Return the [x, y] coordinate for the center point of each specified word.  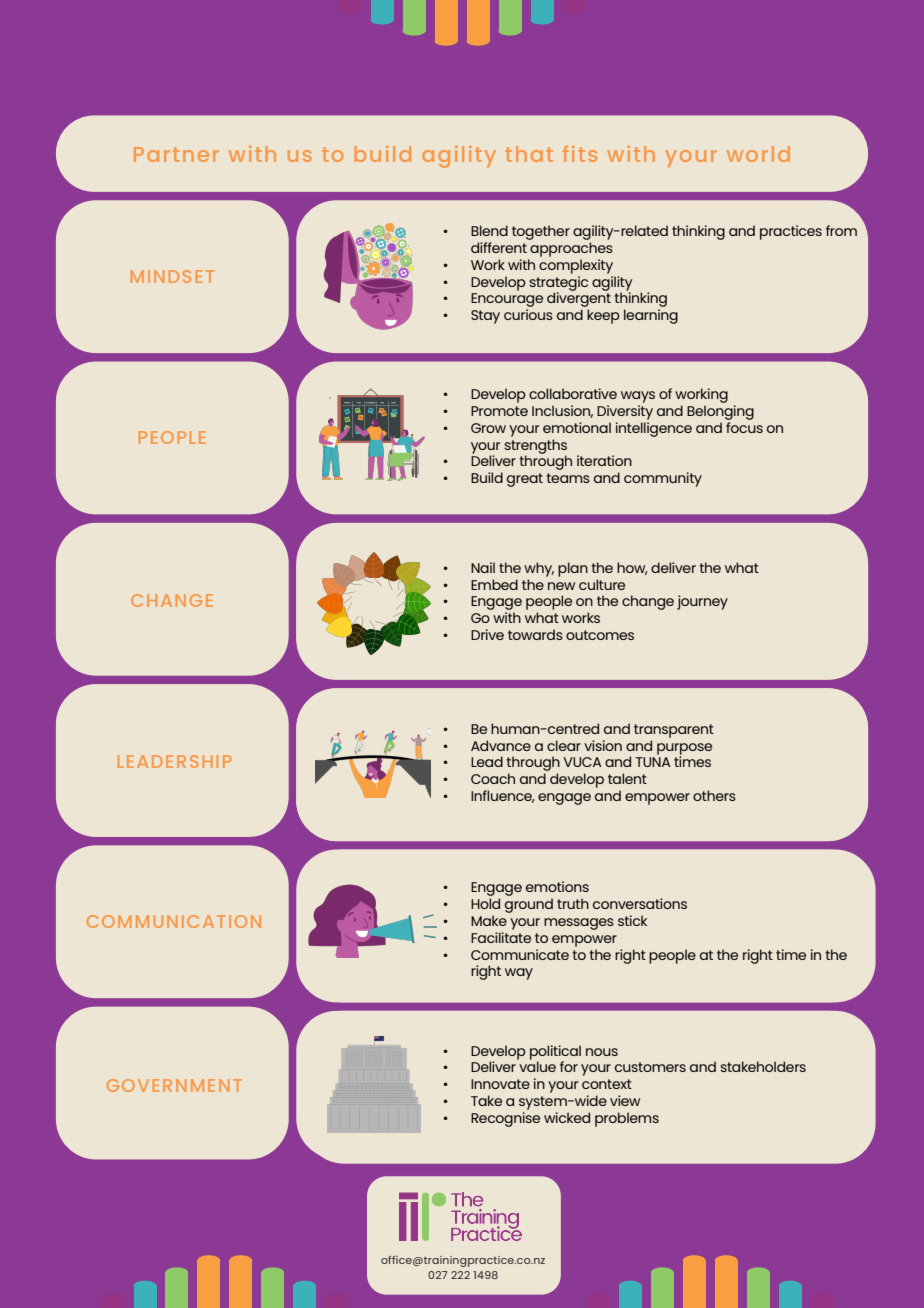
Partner [176, 154]
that [529, 154]
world [758, 154]
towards [535, 634]
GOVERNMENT [174, 1085]
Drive [487, 634]
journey [702, 602]
